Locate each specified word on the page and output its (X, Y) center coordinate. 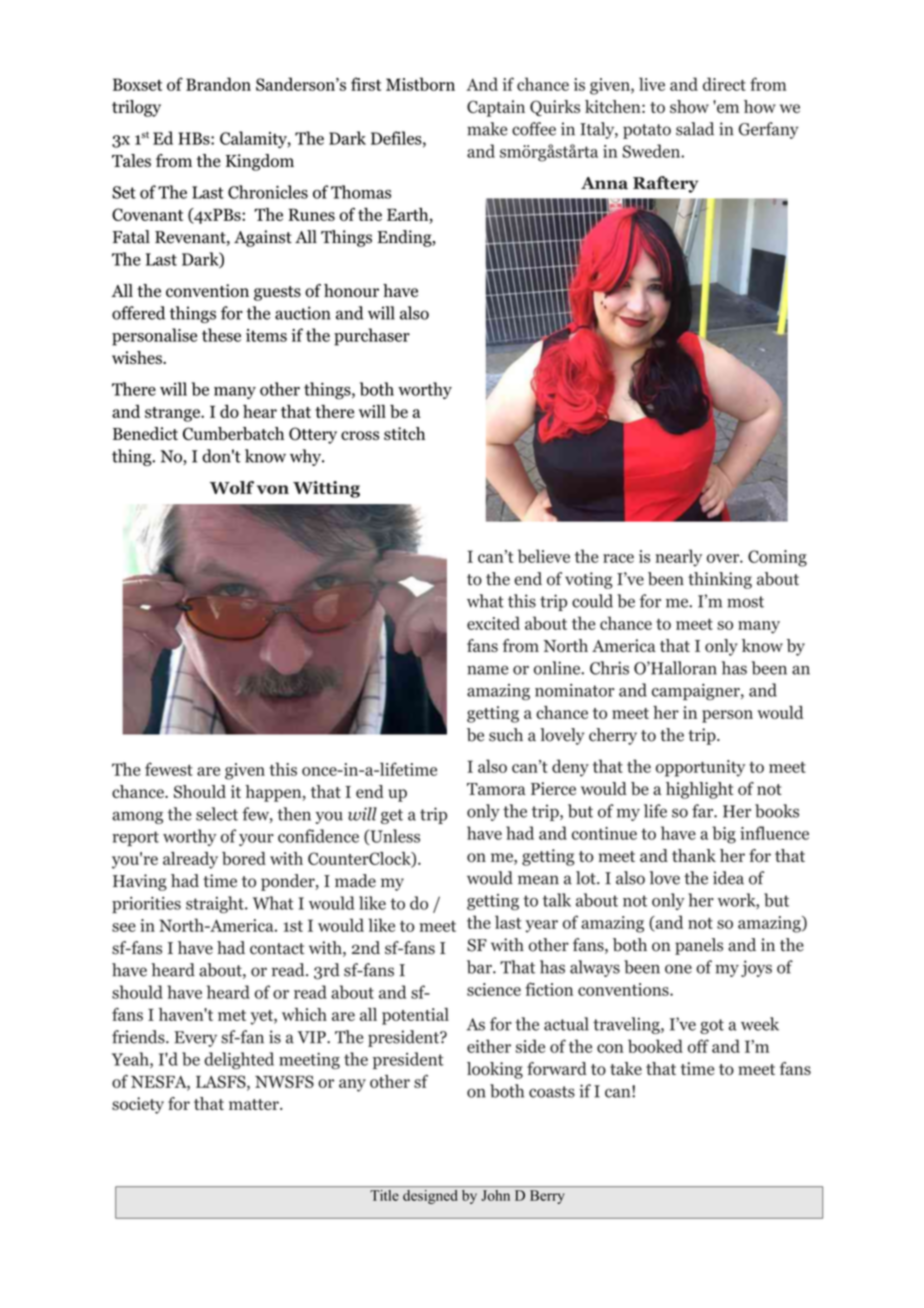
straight (216, 904)
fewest (169, 769)
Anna (604, 183)
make (487, 129)
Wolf (232, 488)
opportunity (700, 768)
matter (255, 1104)
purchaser (372, 337)
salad (695, 129)
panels (699, 946)
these (221, 335)
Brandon (218, 84)
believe (544, 556)
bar (480, 967)
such (506, 735)
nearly (678, 558)
